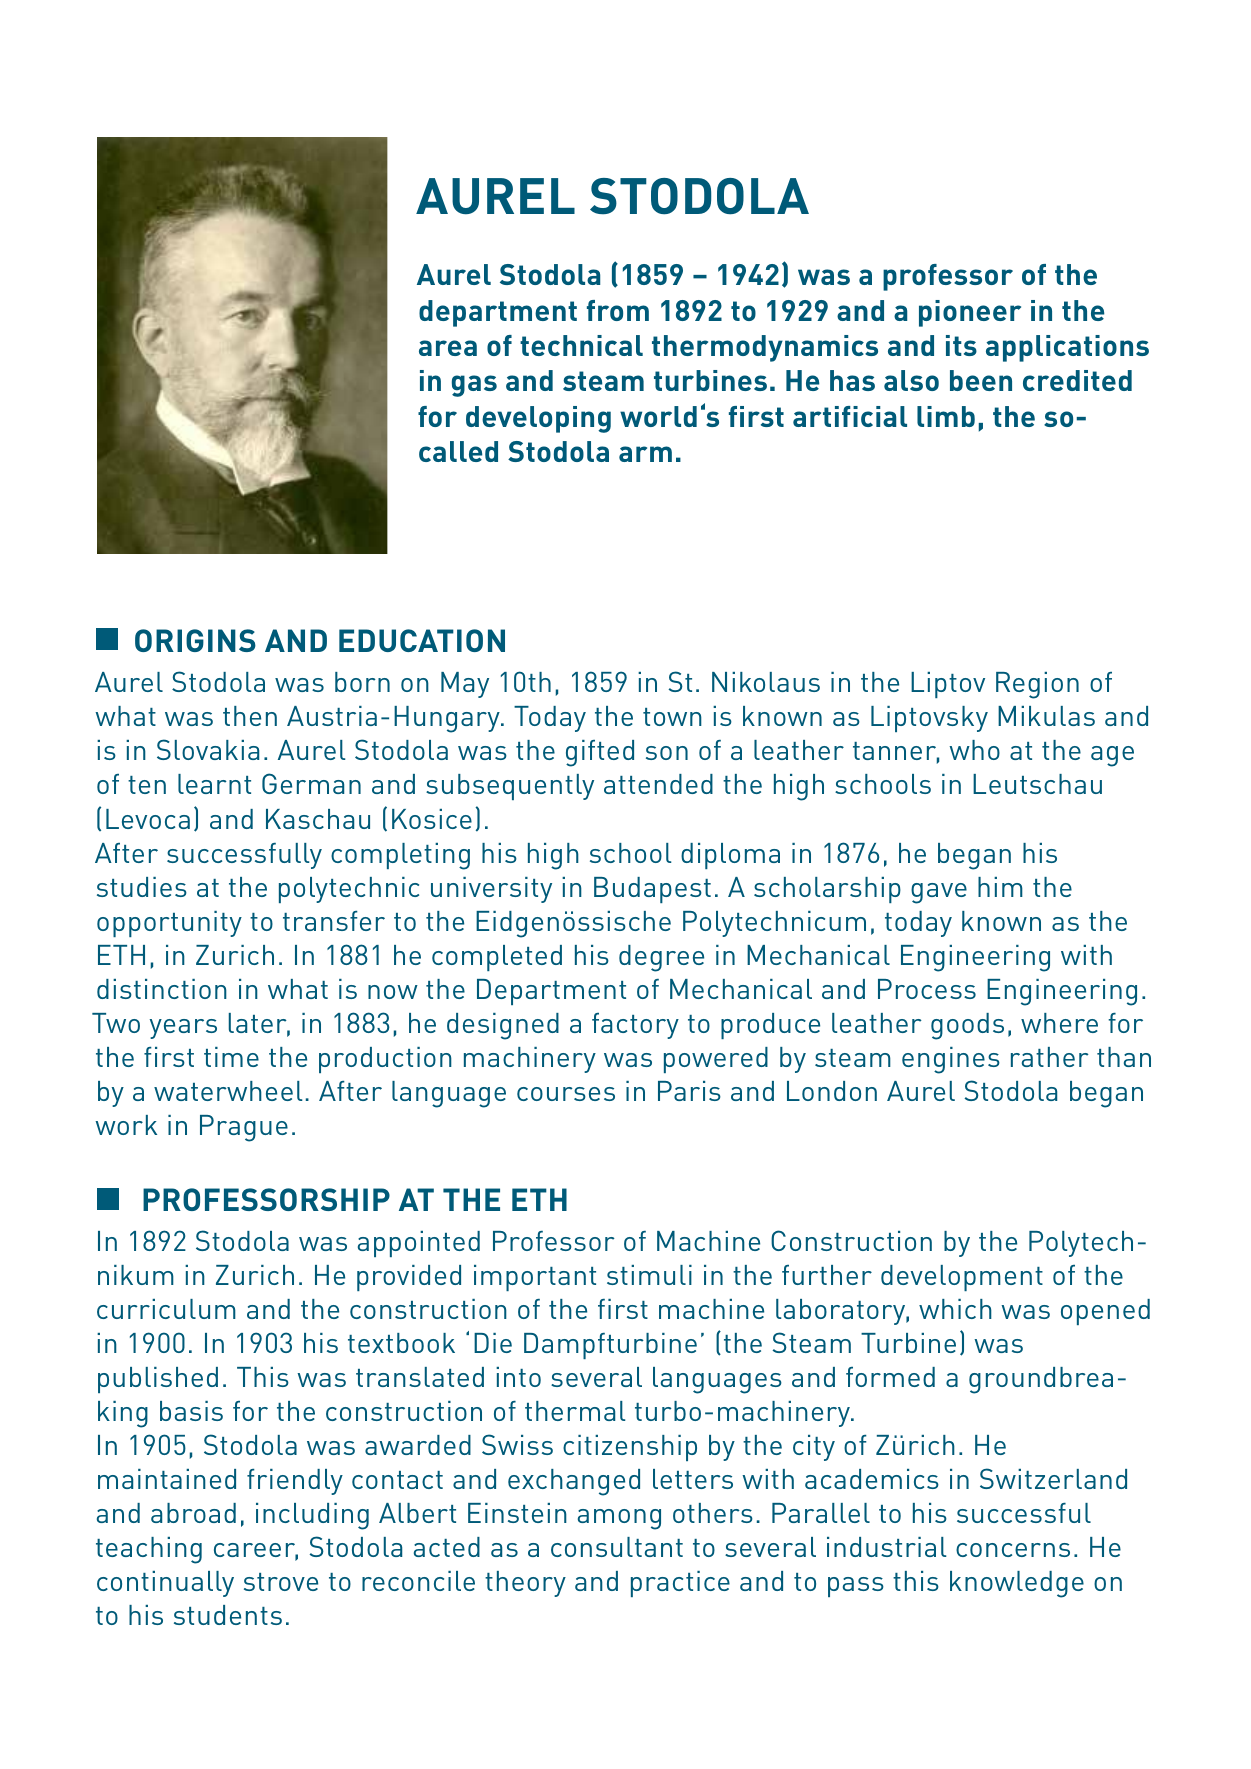 The height and width of the page is (1769, 1251). What do you see at coordinates (661, 958) in the page?
I see `degree` at bounding box center [661, 958].
